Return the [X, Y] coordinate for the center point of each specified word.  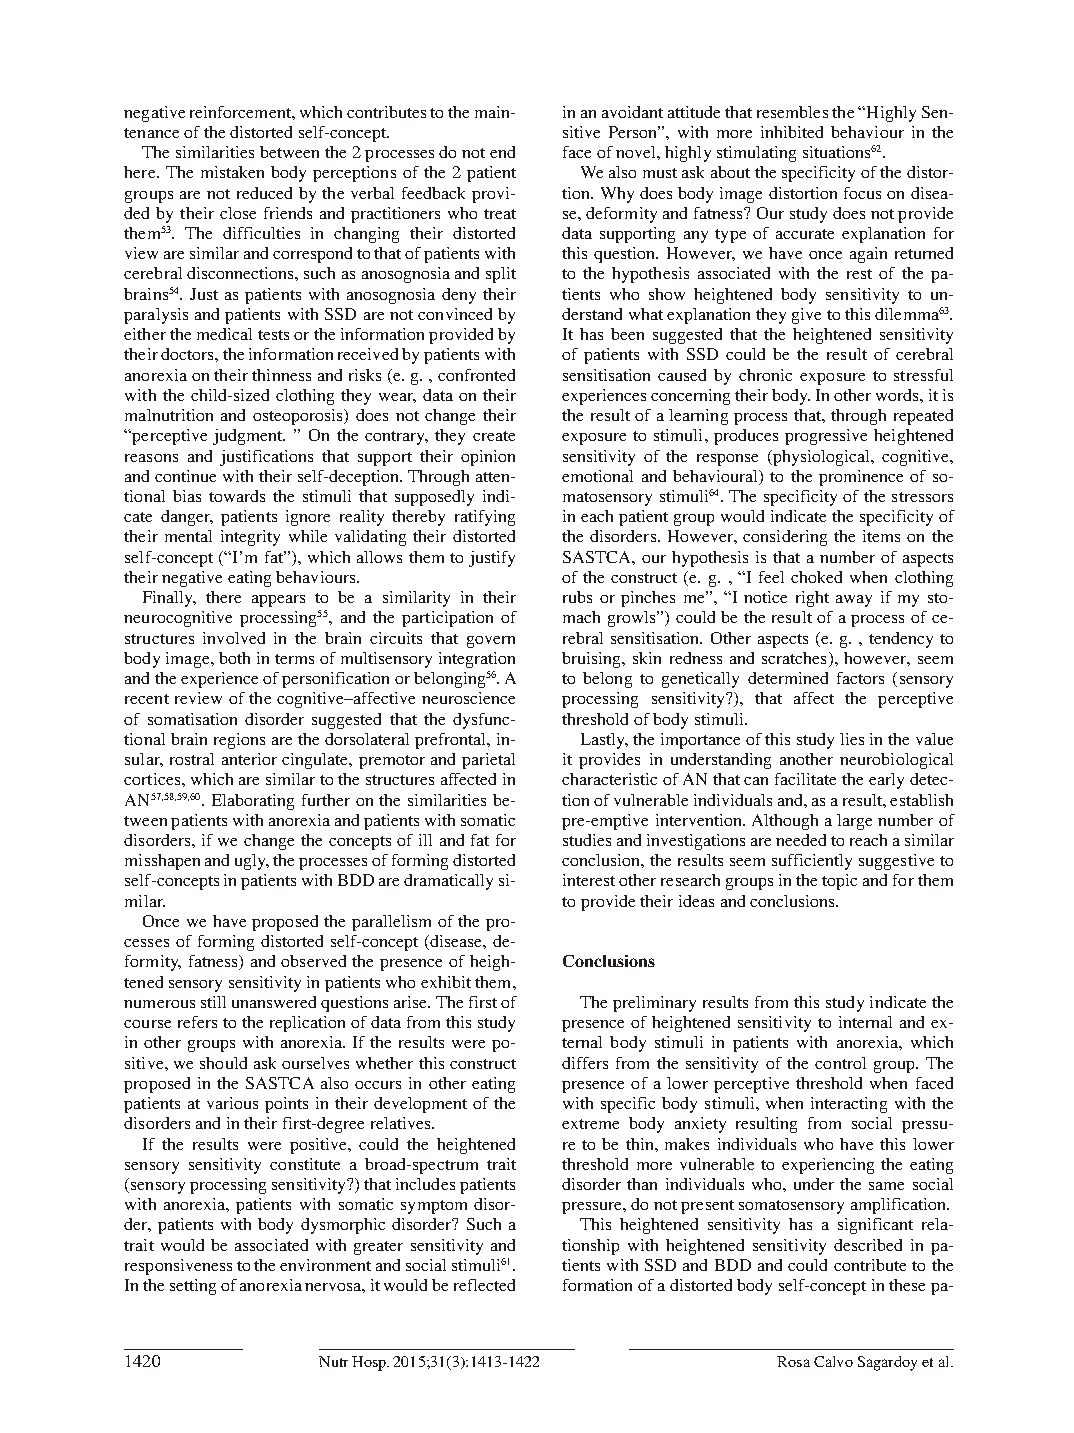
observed [313, 961]
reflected [484, 1285]
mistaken [232, 172]
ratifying [485, 518]
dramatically [448, 882]
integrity [250, 538]
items [881, 536]
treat [500, 214]
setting [193, 1287]
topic [839, 882]
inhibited [792, 132]
